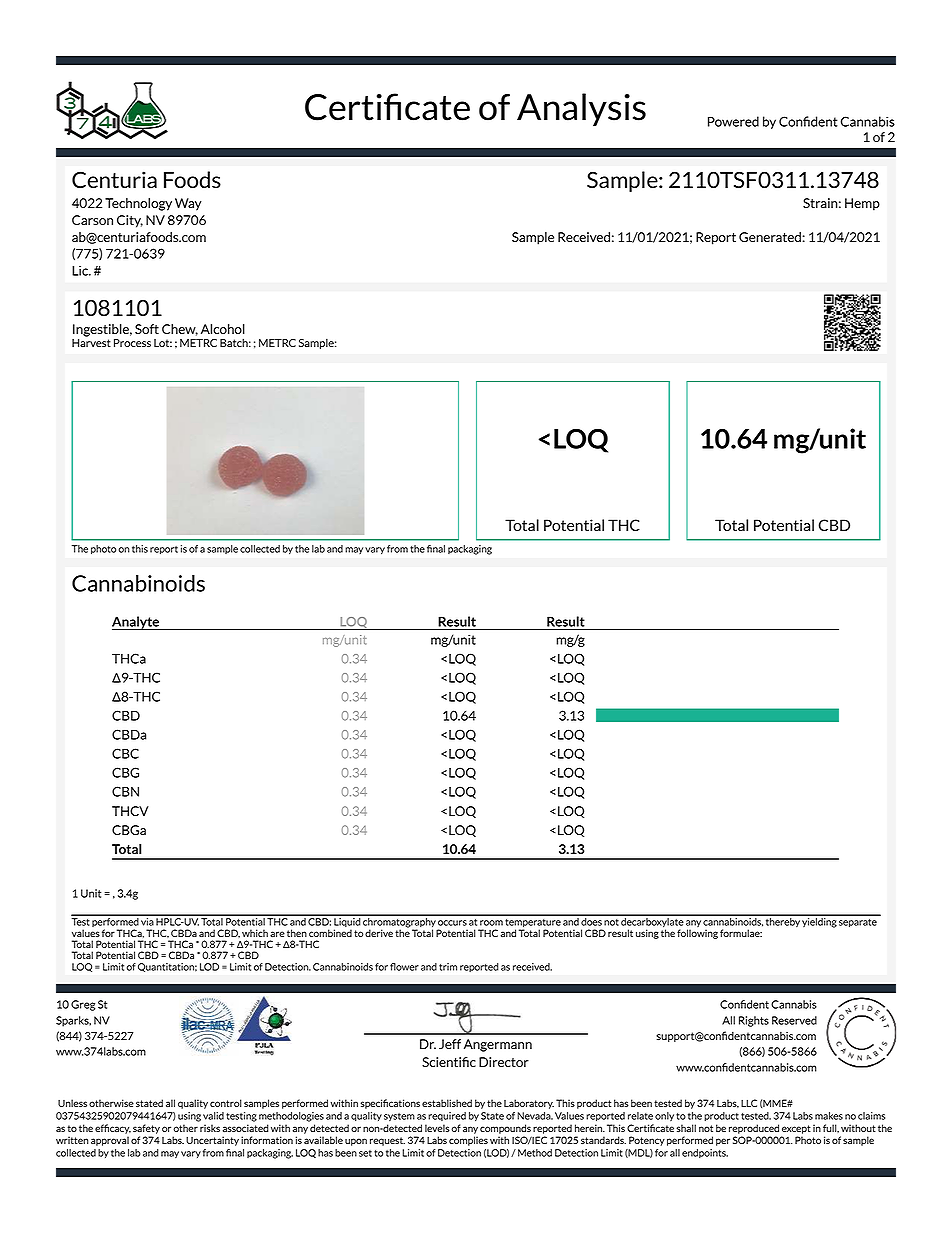 This page has height=1233, width=952. Describe the element at coordinates (770, 237) in the page. I see `Generated` at that location.
